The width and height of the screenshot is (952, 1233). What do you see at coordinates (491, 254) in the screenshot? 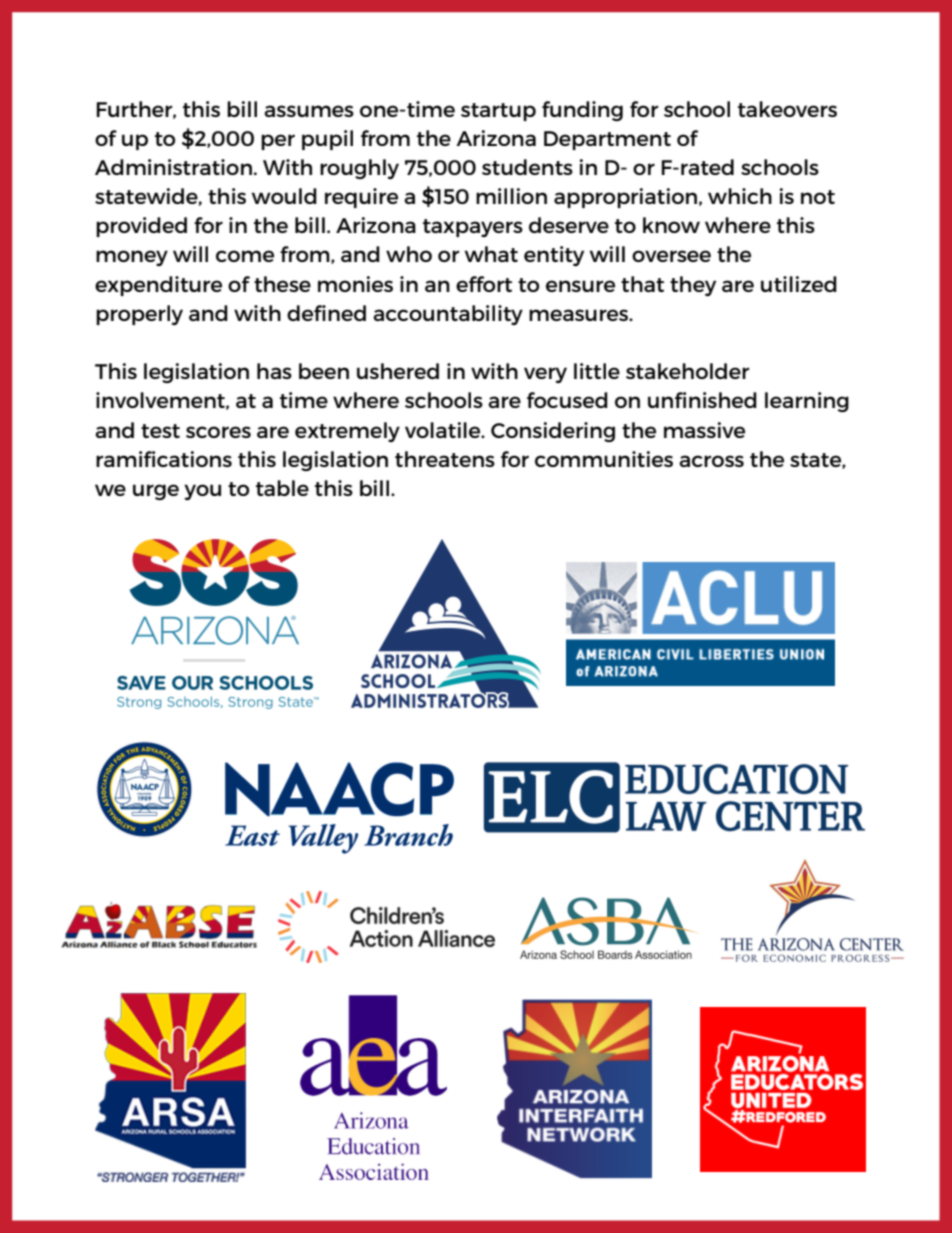
I see `what` at bounding box center [491, 254].
